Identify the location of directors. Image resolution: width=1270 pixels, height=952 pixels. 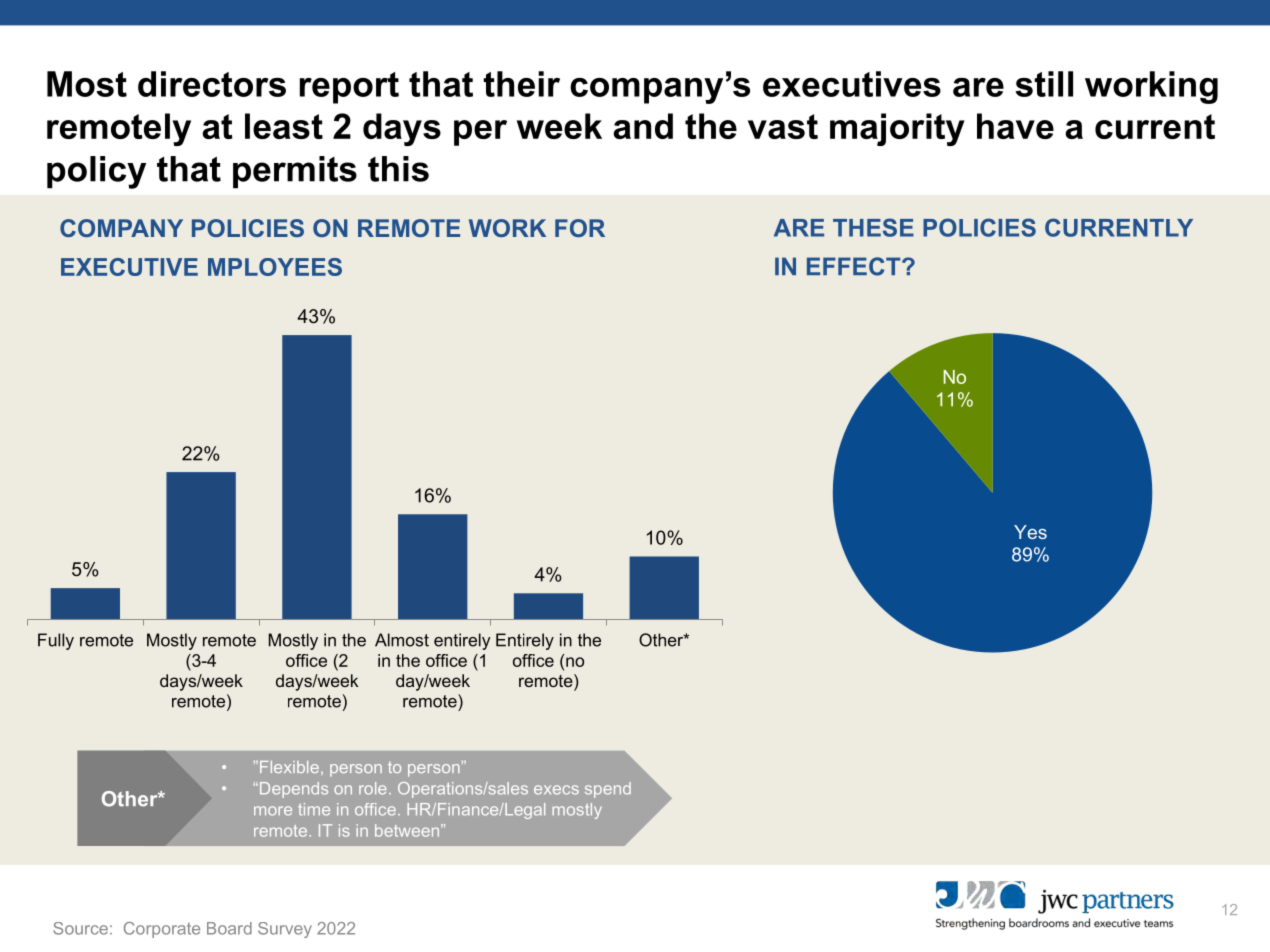
(212, 84).
